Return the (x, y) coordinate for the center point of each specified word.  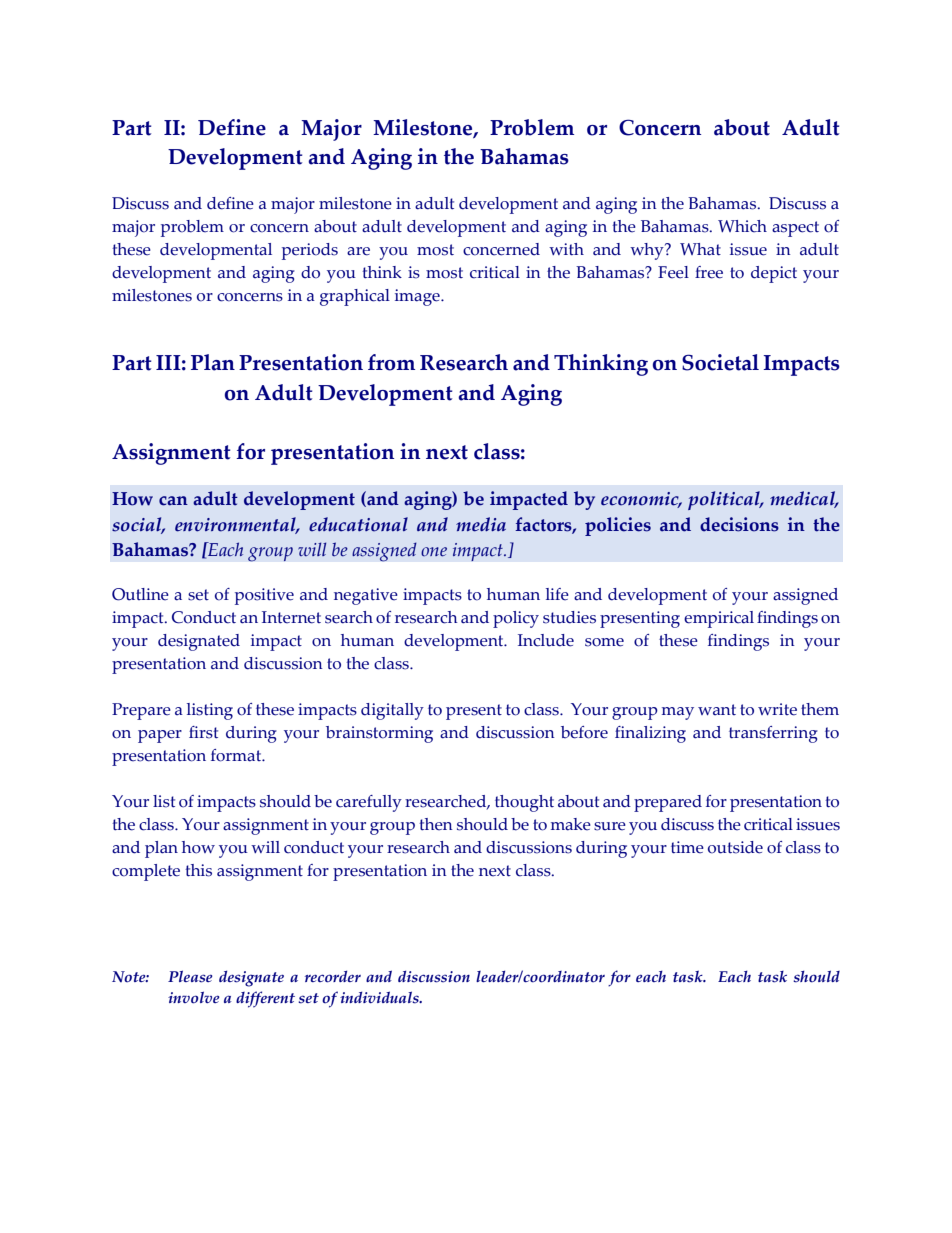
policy (516, 619)
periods (310, 251)
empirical (719, 619)
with (566, 249)
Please (190, 976)
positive (264, 596)
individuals (380, 997)
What (700, 249)
